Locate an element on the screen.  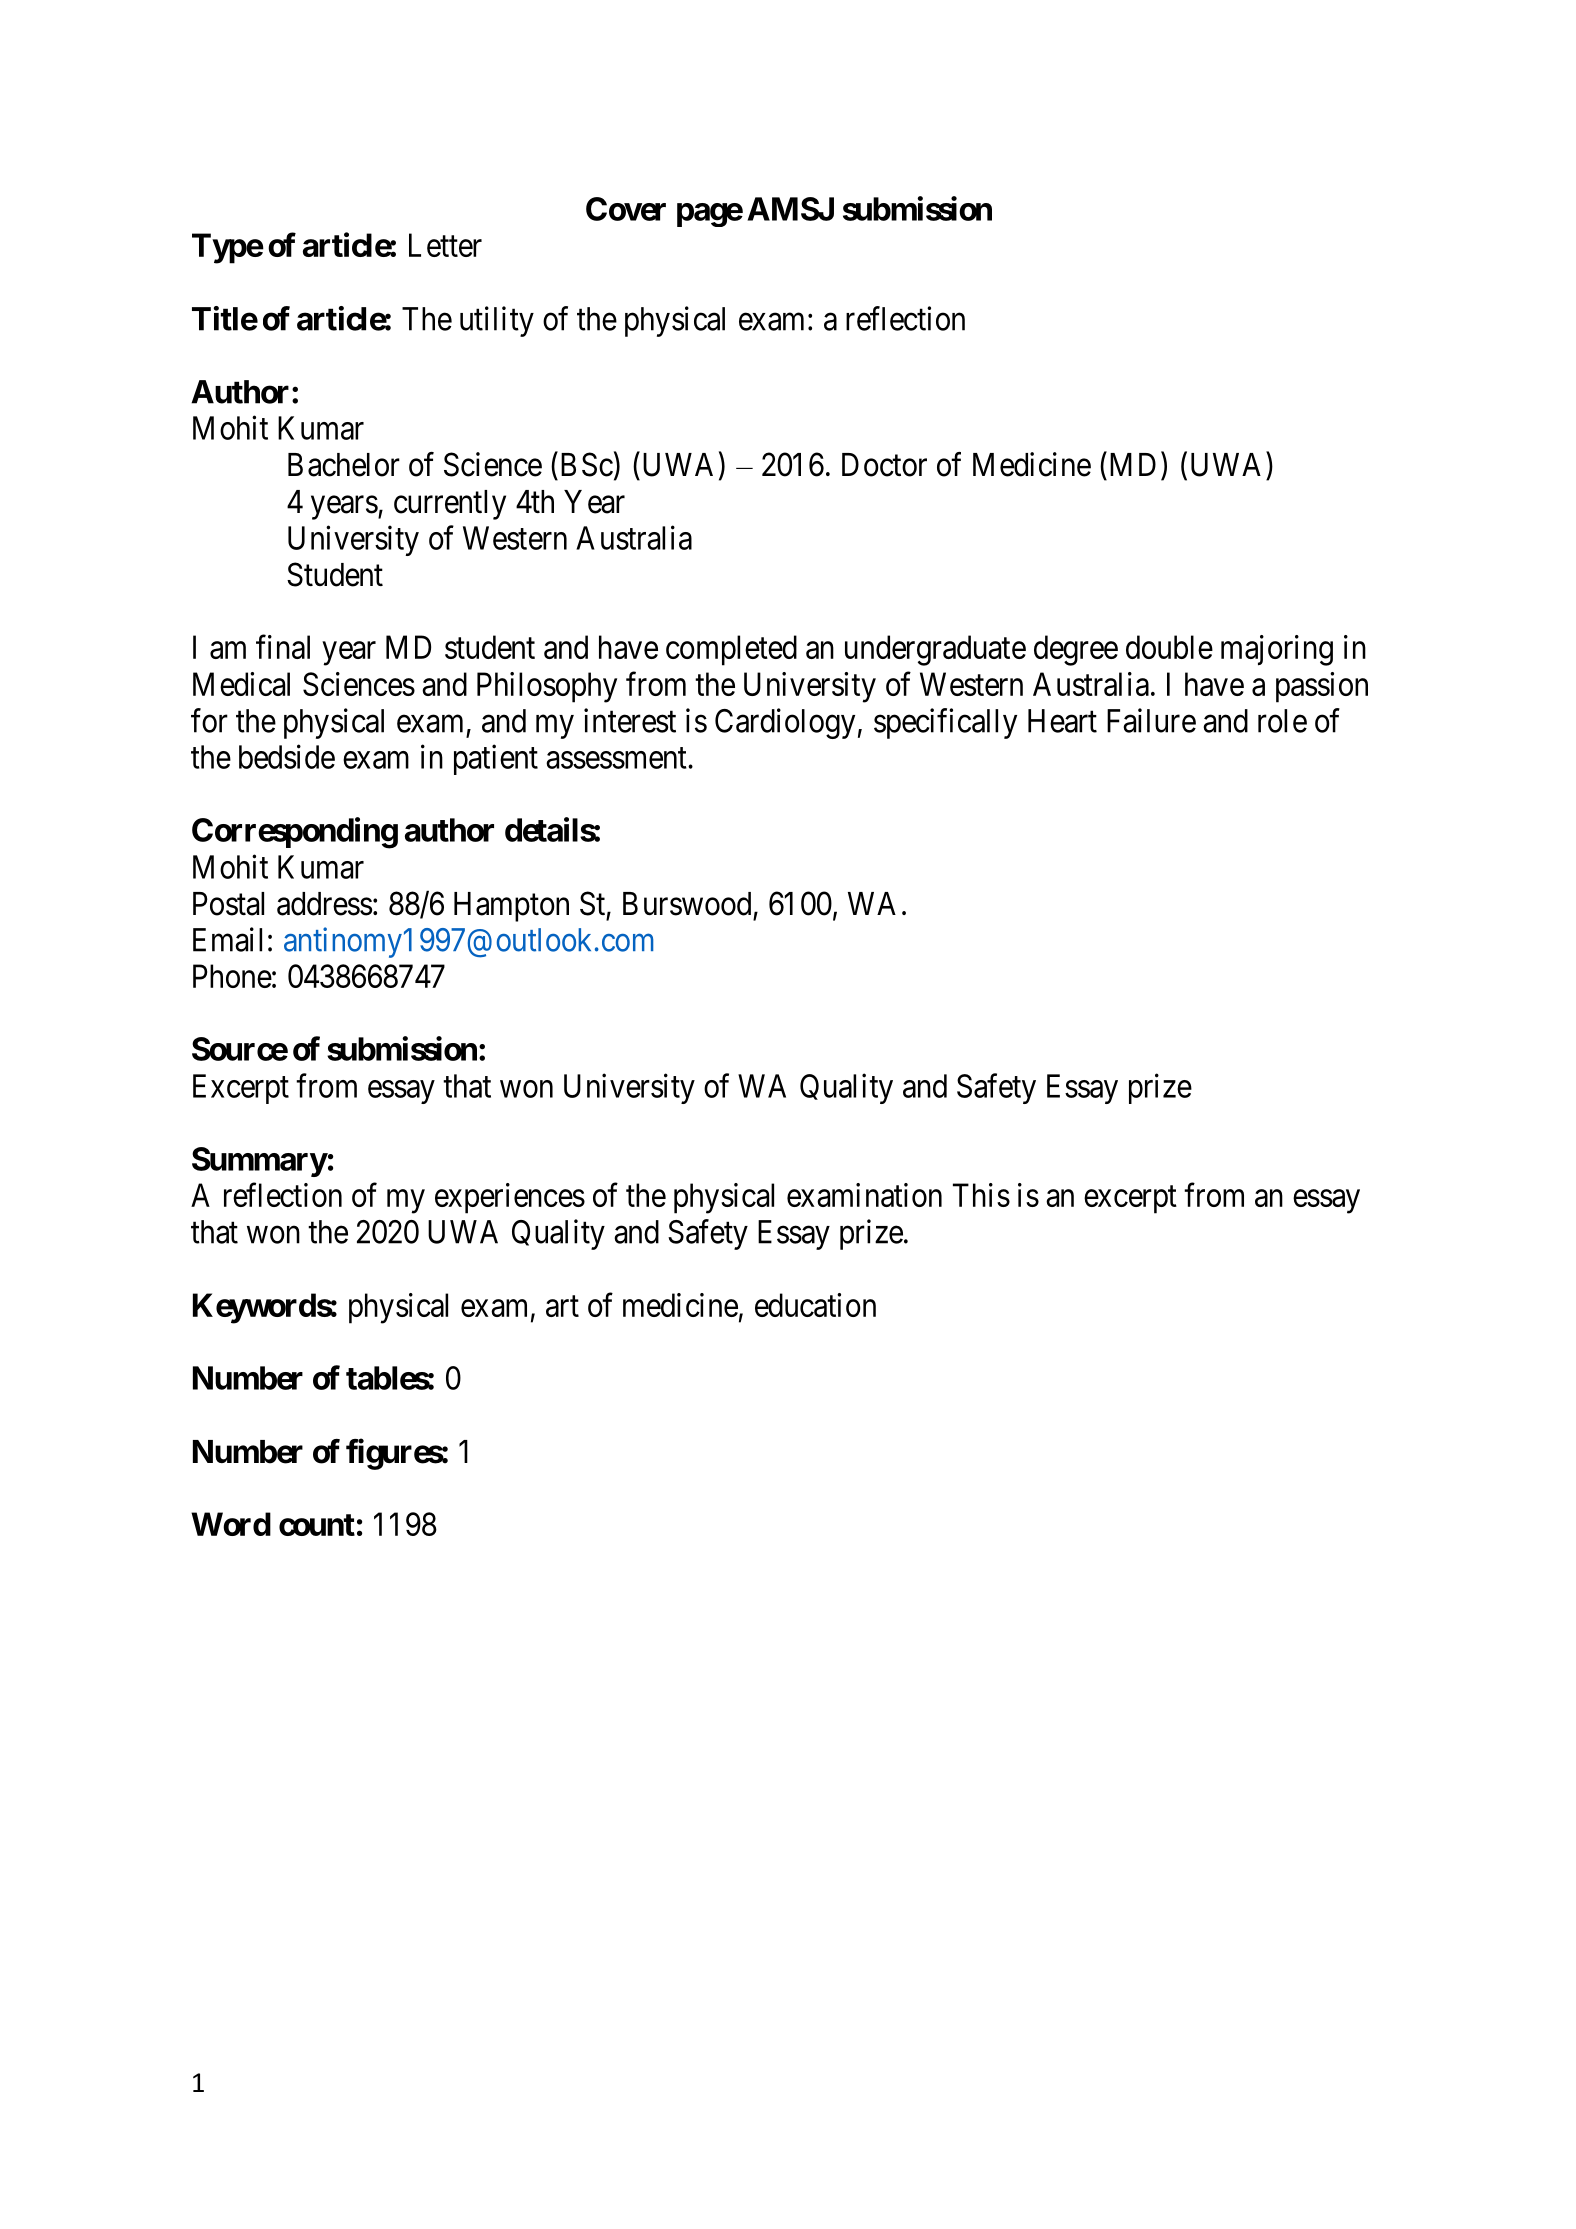
Failure is located at coordinates (1151, 720).
